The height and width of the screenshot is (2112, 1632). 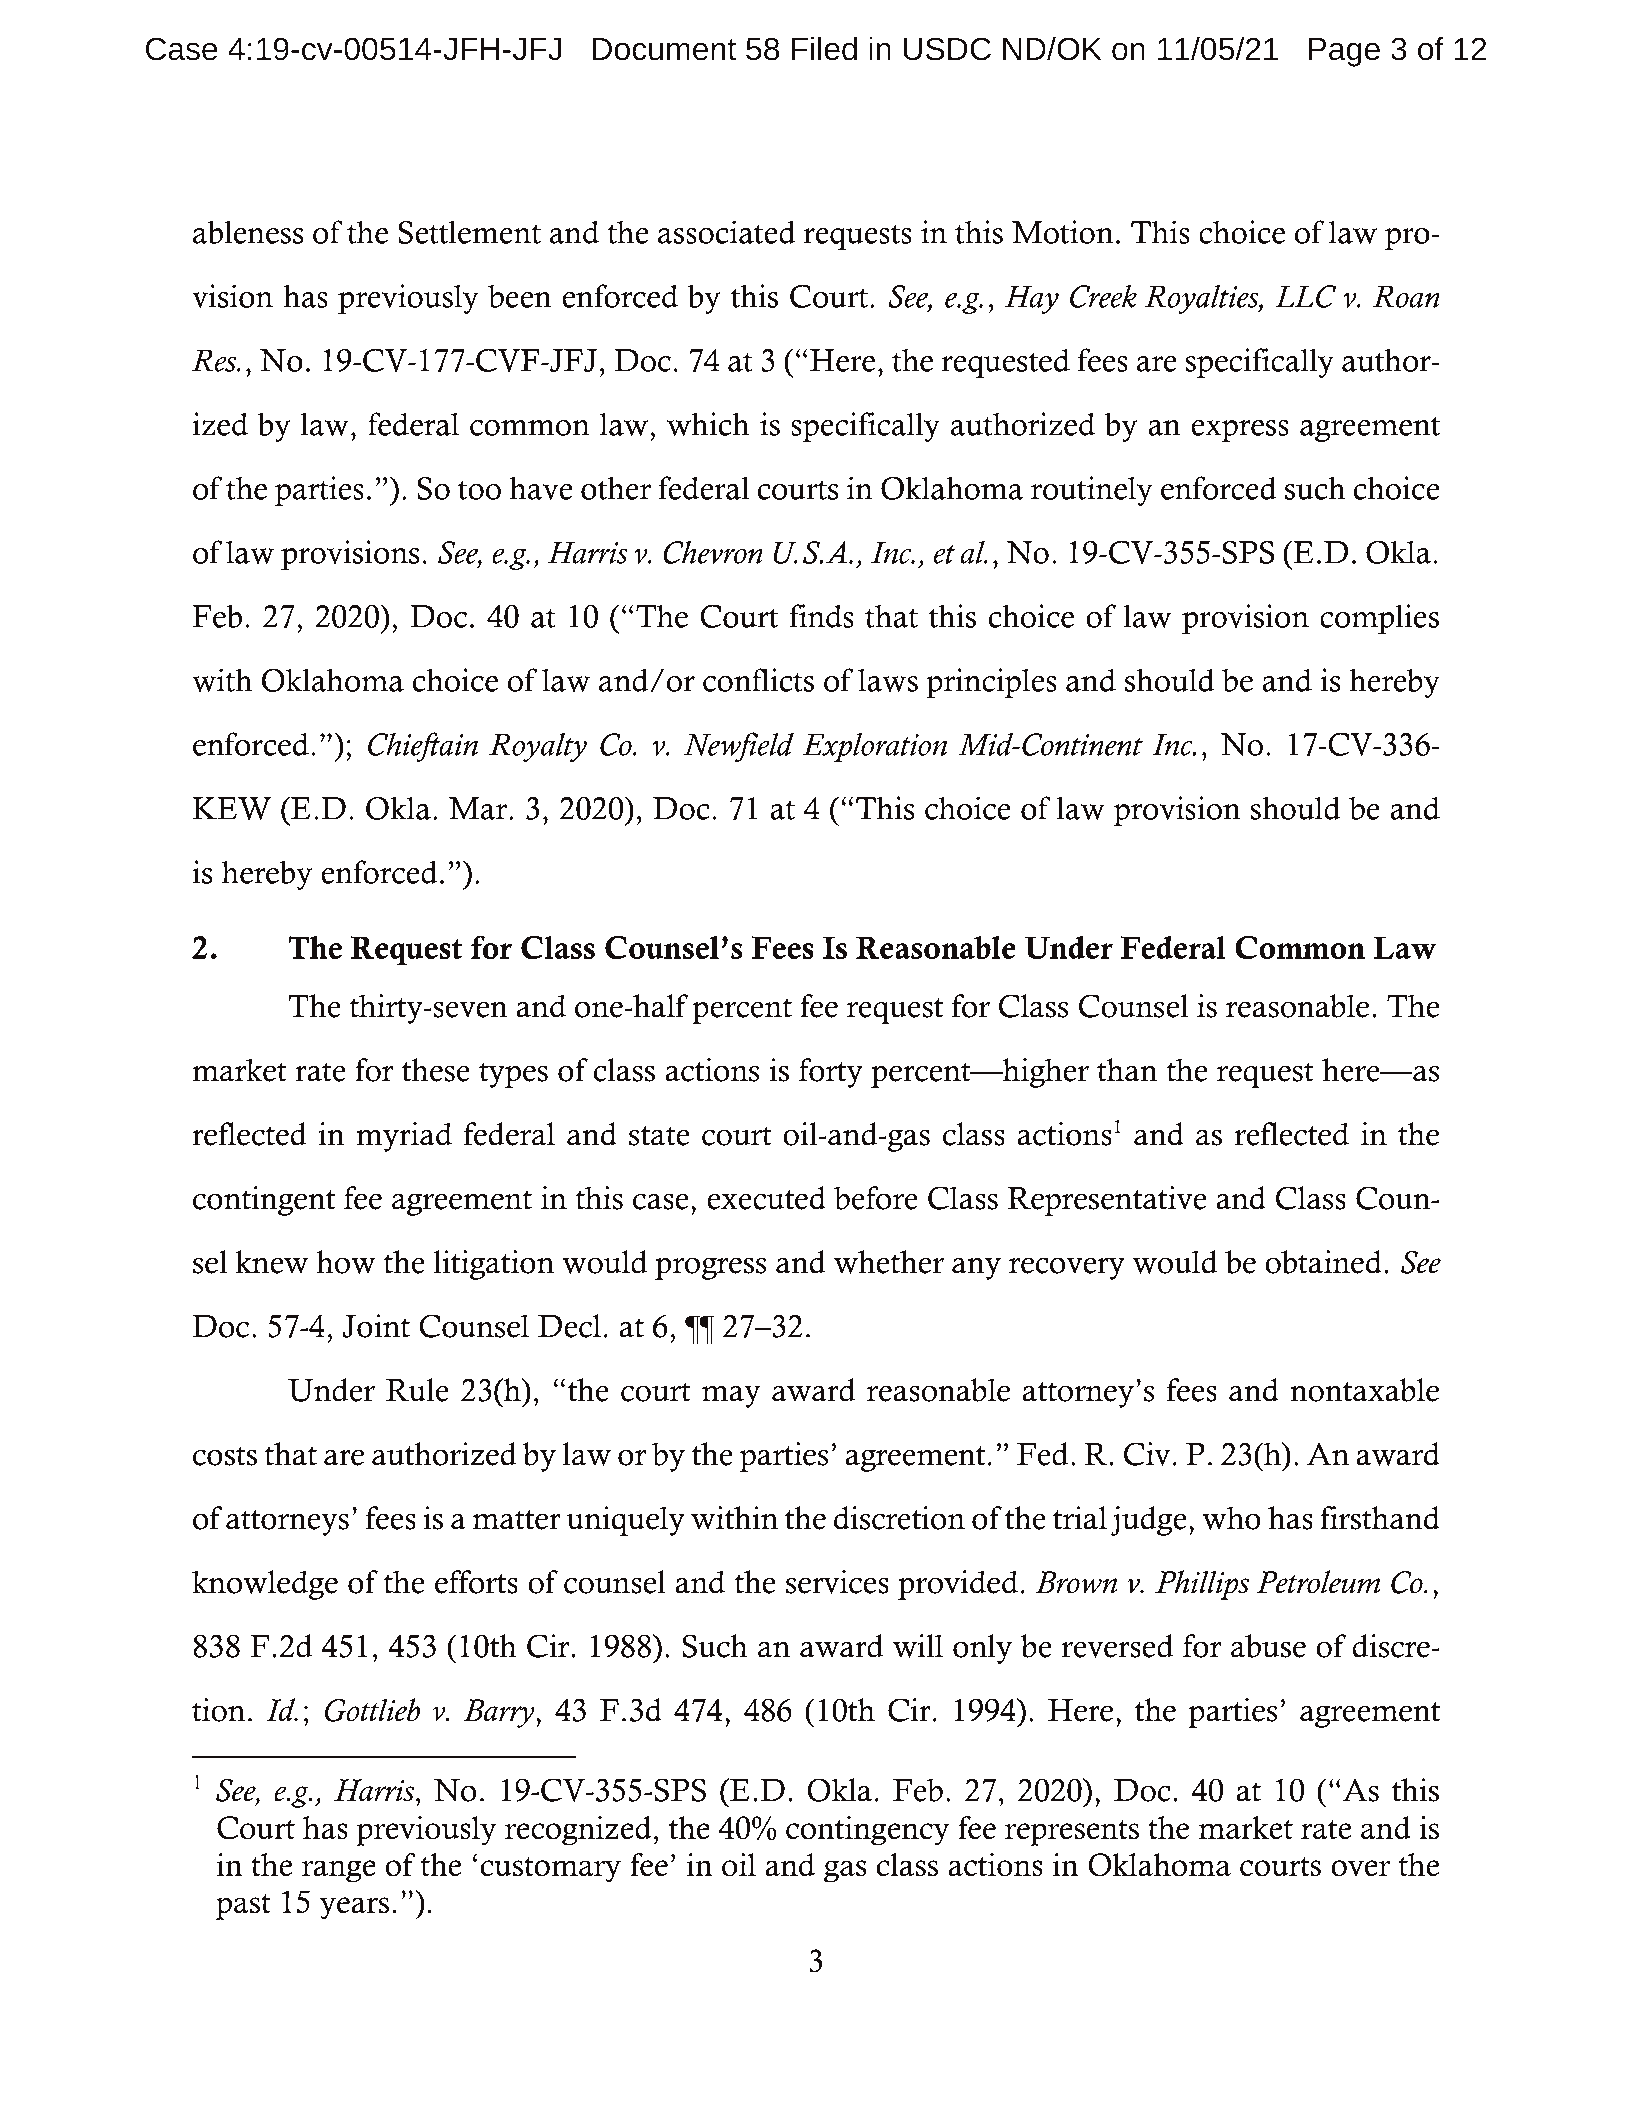 I want to click on Page, so click(x=1344, y=52).
